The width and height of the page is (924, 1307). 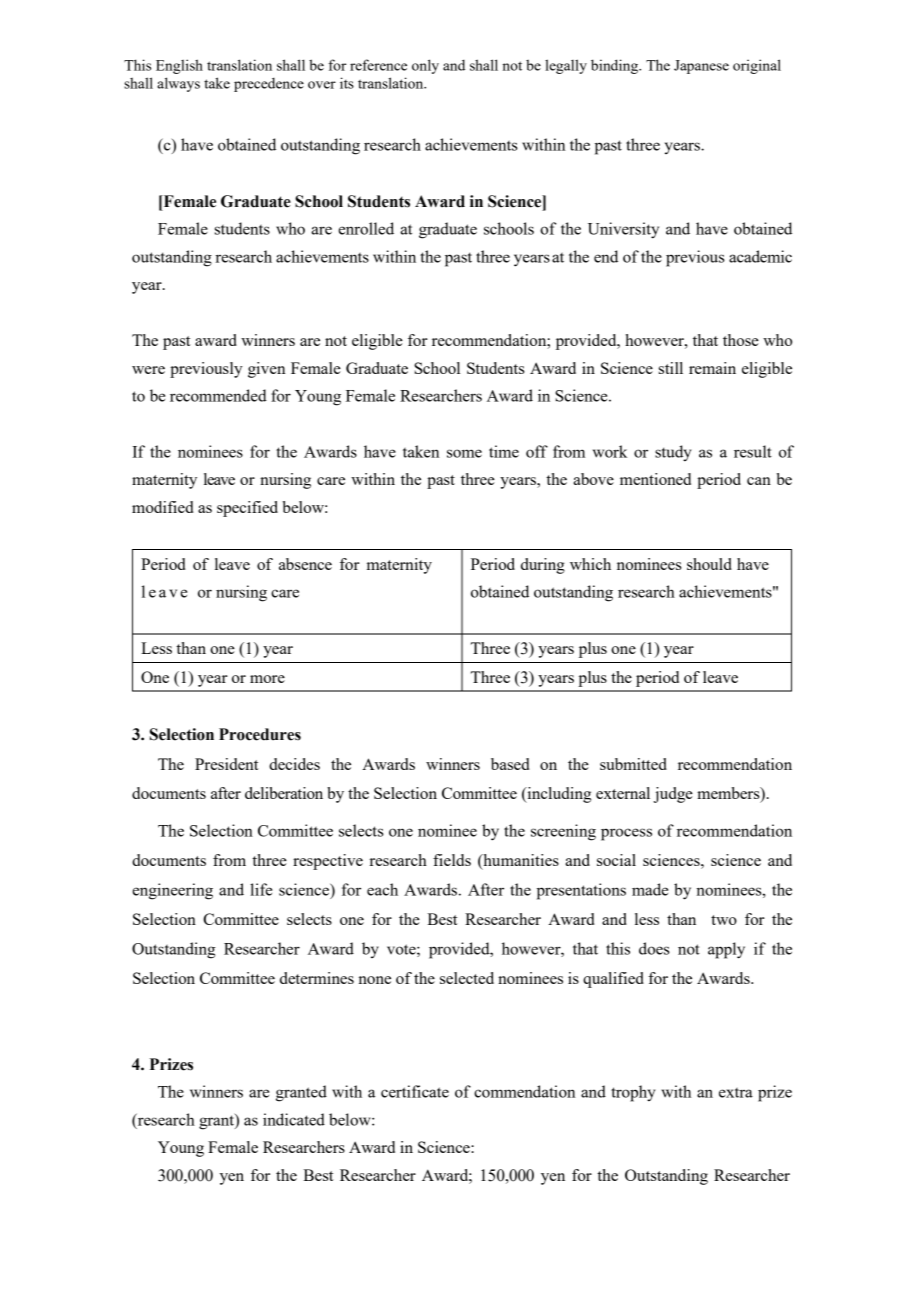 What do you see at coordinates (218, 395) in the page?
I see `recommended` at bounding box center [218, 395].
